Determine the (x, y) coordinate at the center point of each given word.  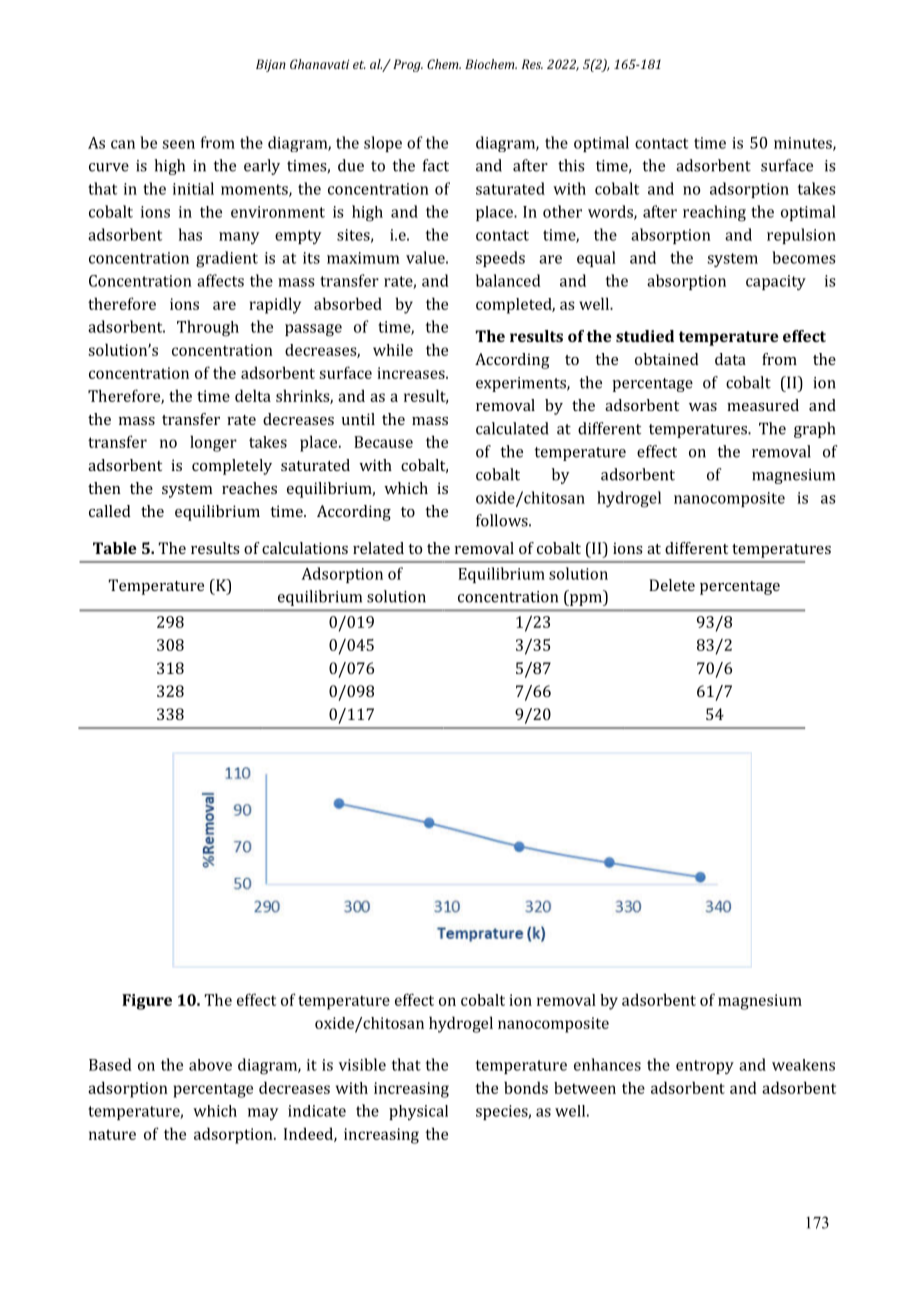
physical (418, 1112)
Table (115, 548)
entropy (705, 1067)
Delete (672, 585)
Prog (408, 65)
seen (178, 144)
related (378, 548)
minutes (804, 144)
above (210, 1065)
